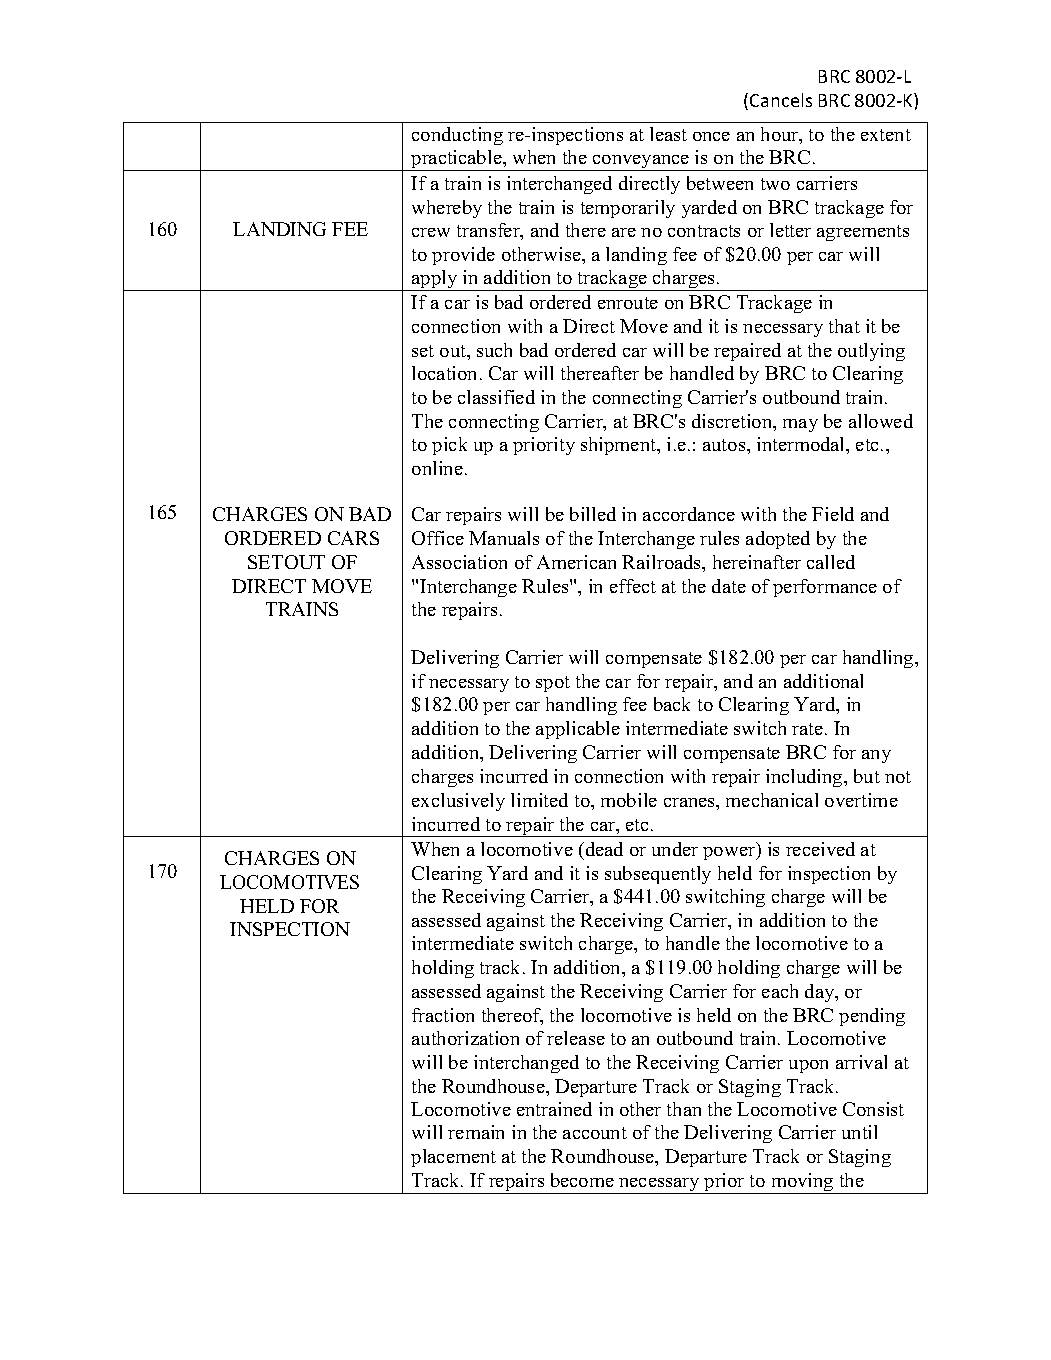 The image size is (1051, 1360). I want to click on conveyance, so click(641, 163).
